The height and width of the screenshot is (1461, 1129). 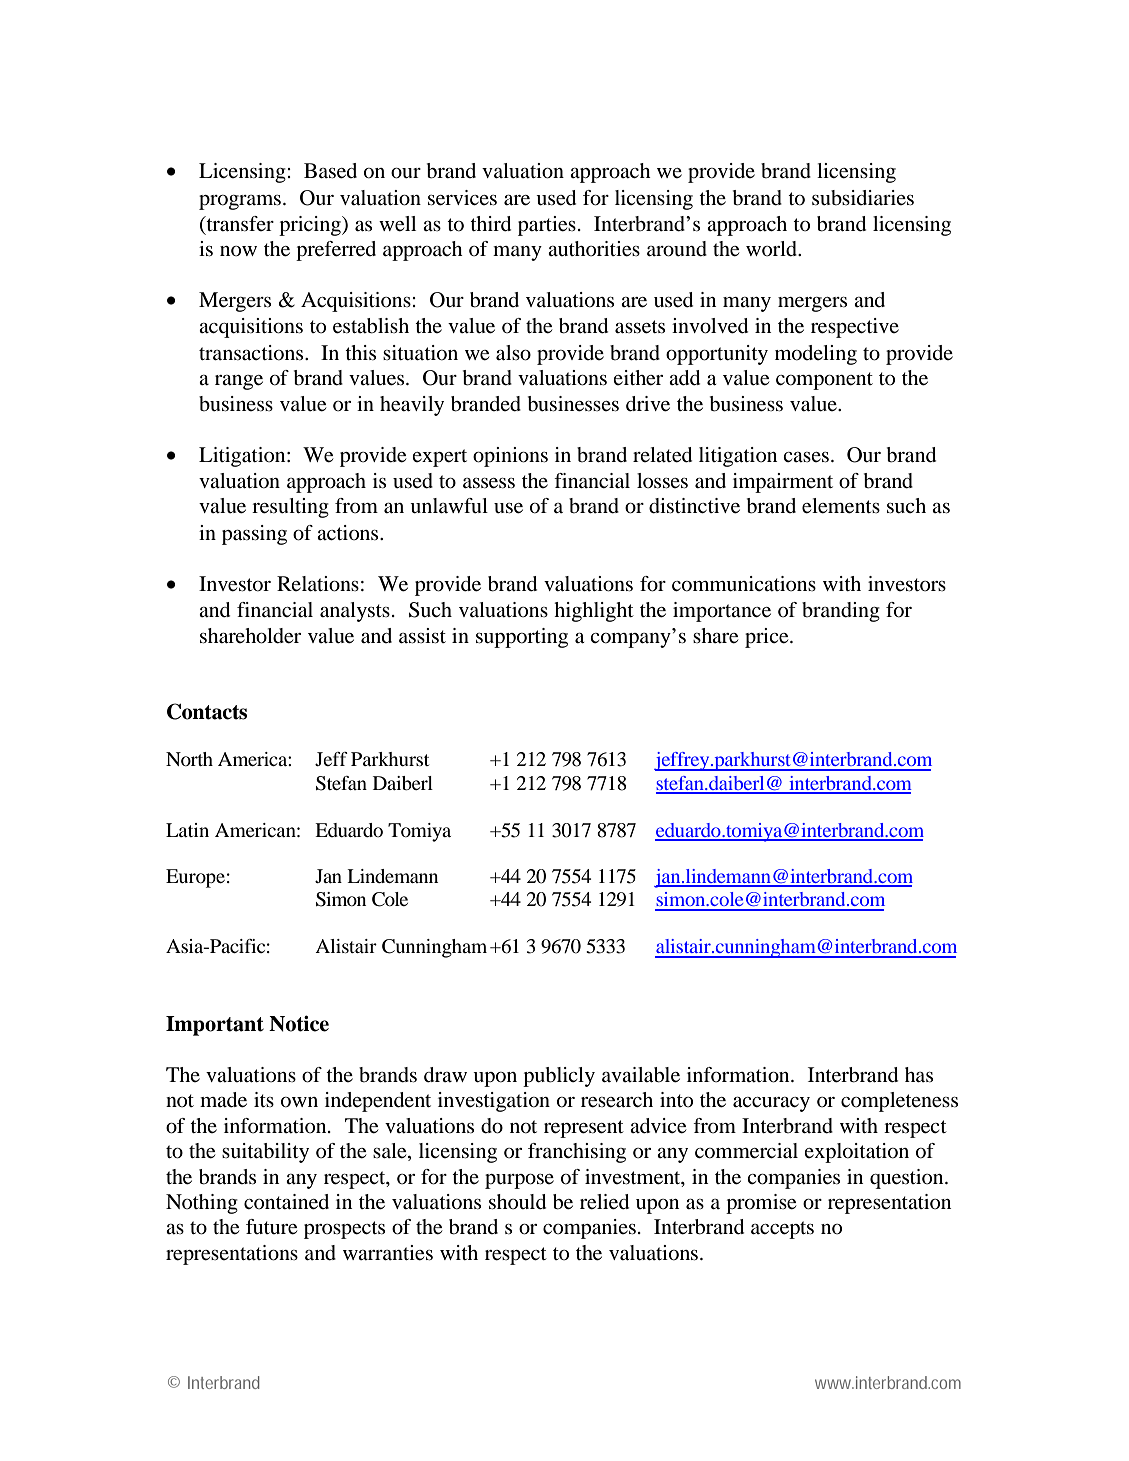 I want to click on Contacts, so click(x=207, y=711).
